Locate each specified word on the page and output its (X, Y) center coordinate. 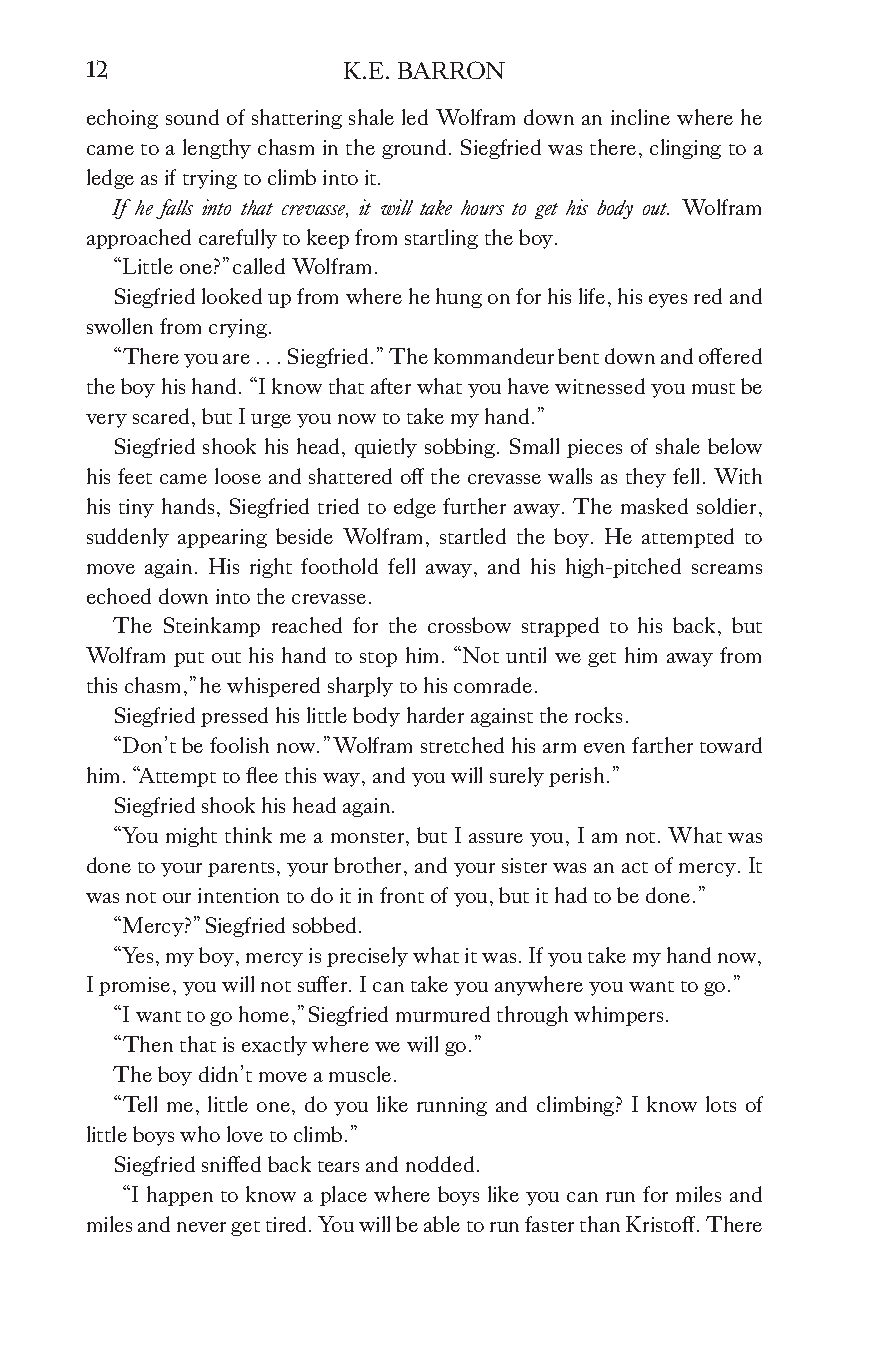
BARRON (451, 70)
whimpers (618, 1016)
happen (180, 1196)
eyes (668, 301)
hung (459, 298)
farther (662, 745)
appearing (222, 538)
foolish (239, 745)
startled (473, 536)
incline (640, 117)
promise (134, 986)
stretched (462, 745)
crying (238, 328)
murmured (443, 1014)
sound (192, 117)
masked (654, 506)
